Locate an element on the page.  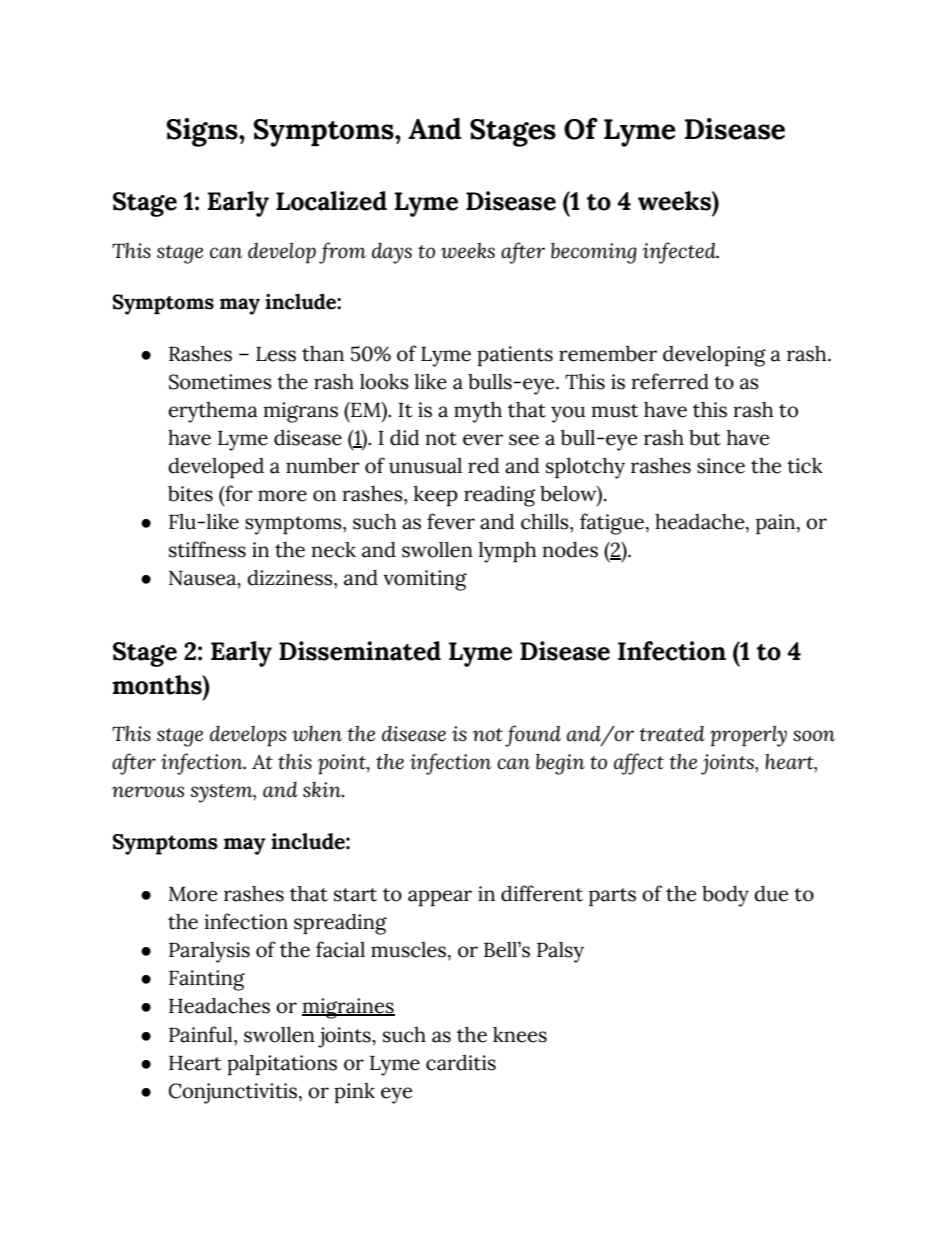
properly is located at coordinates (748, 736).
